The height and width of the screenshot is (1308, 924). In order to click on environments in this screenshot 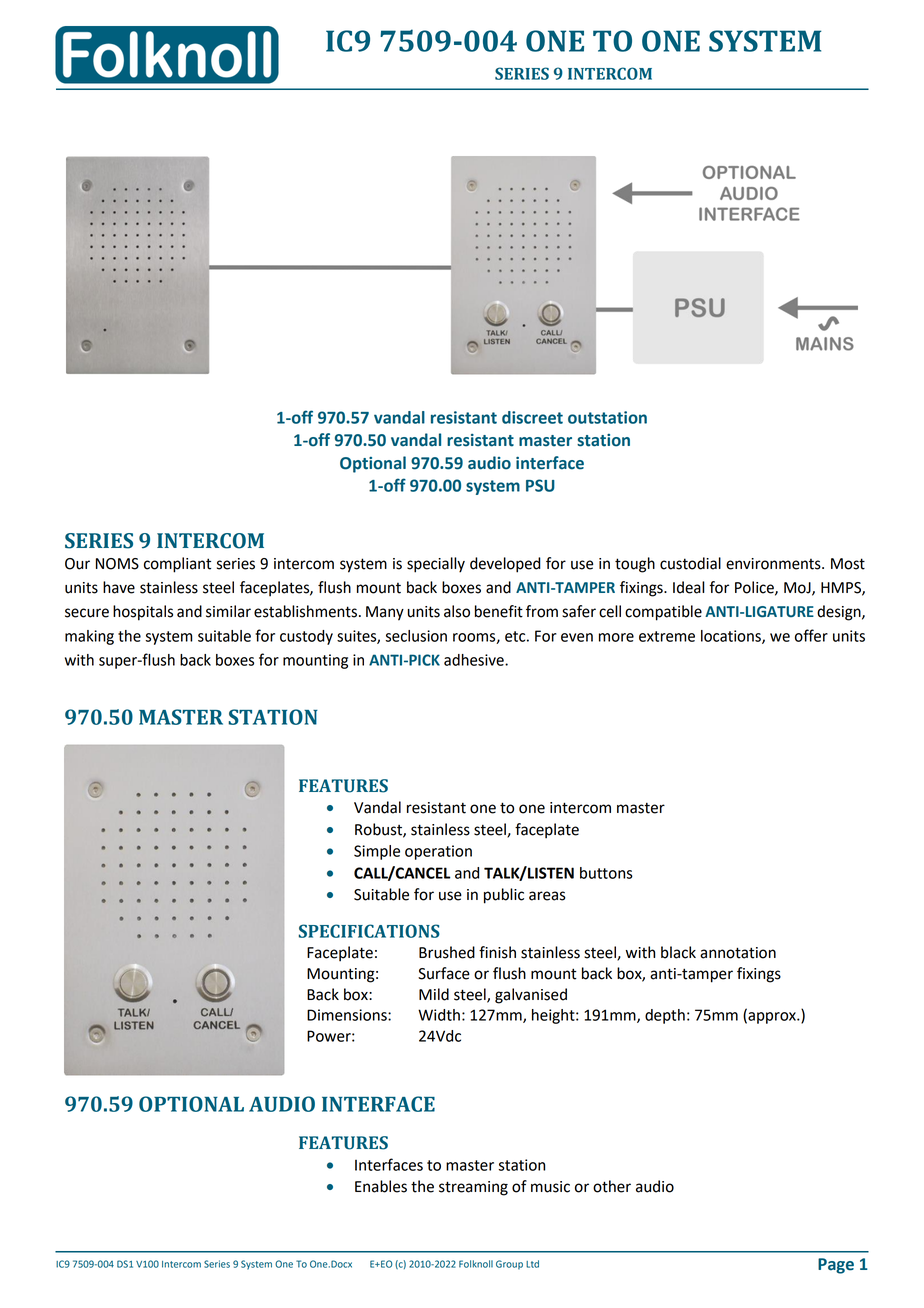, I will do `click(774, 564)`.
